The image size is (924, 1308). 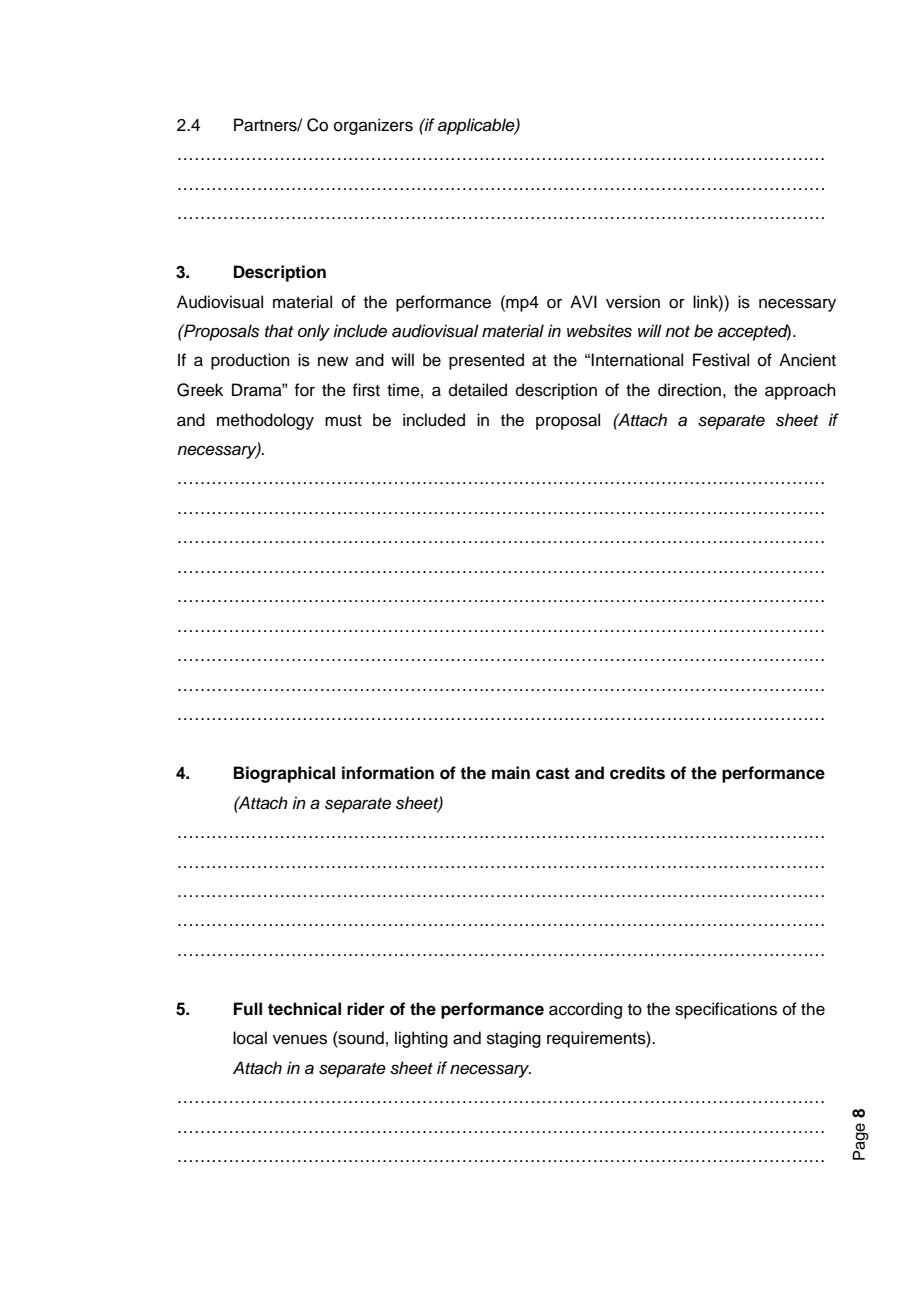 What do you see at coordinates (689, 390) in the screenshot?
I see `direction` at bounding box center [689, 390].
